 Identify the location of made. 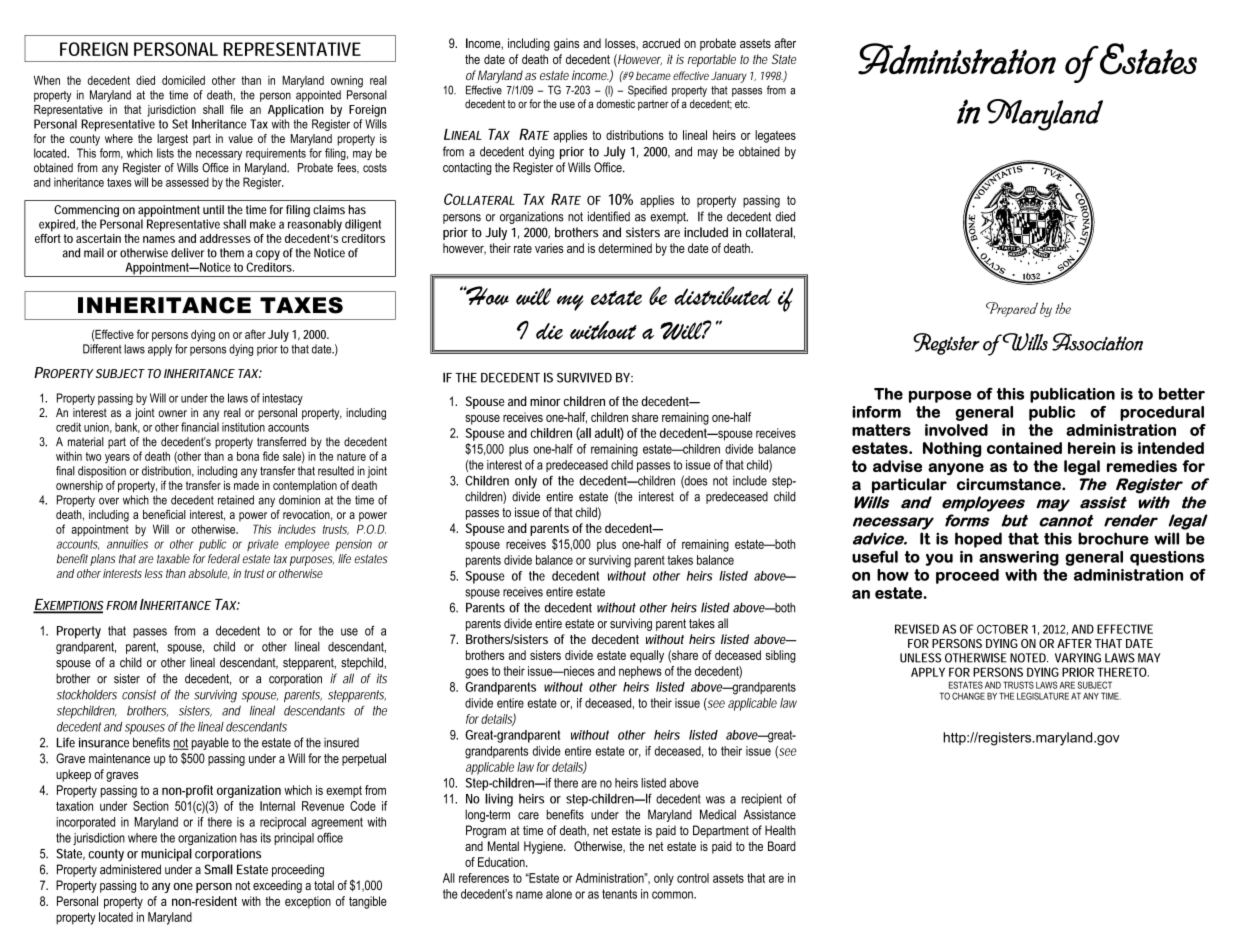
(246, 485).
